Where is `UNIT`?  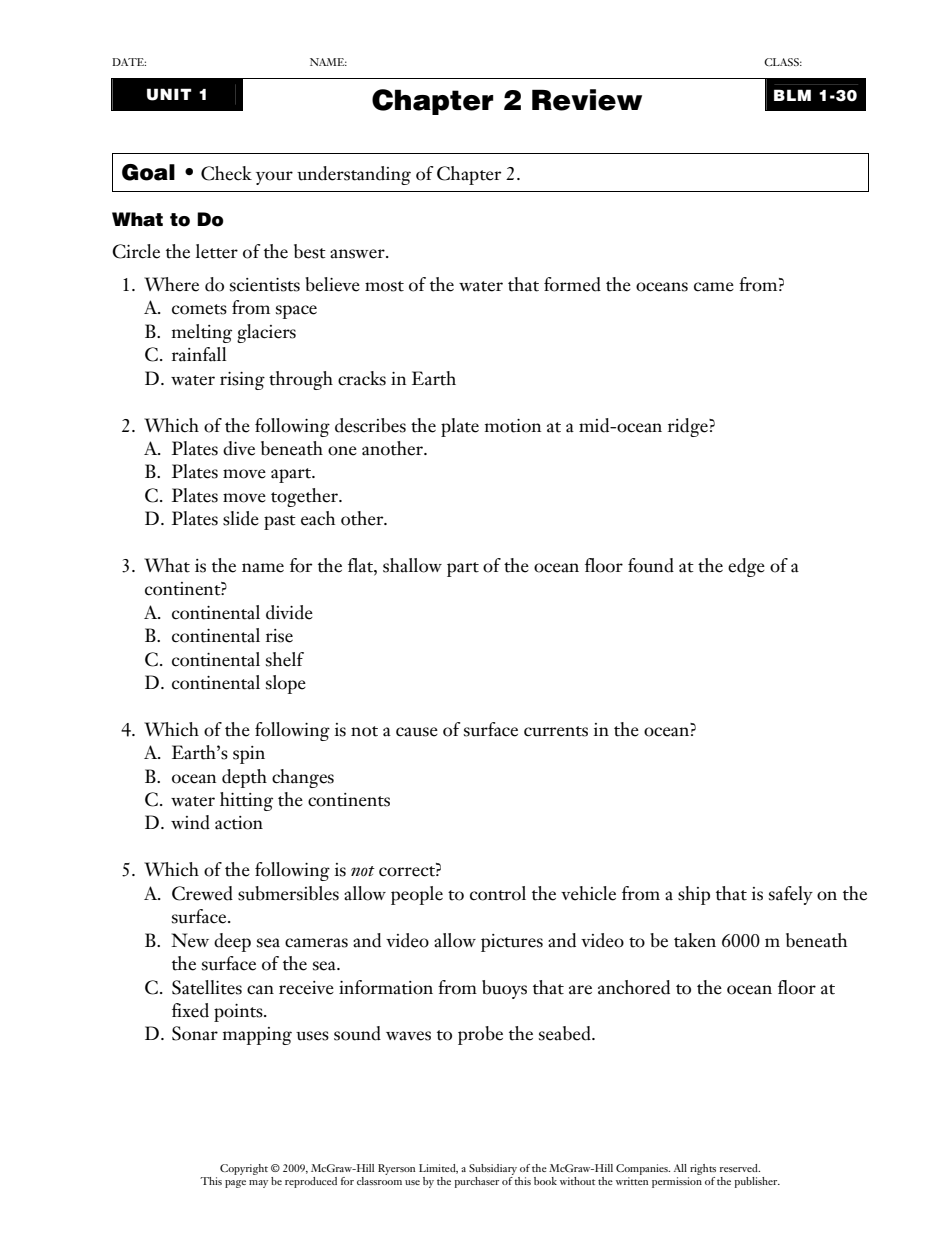
UNIT is located at coordinates (169, 94).
